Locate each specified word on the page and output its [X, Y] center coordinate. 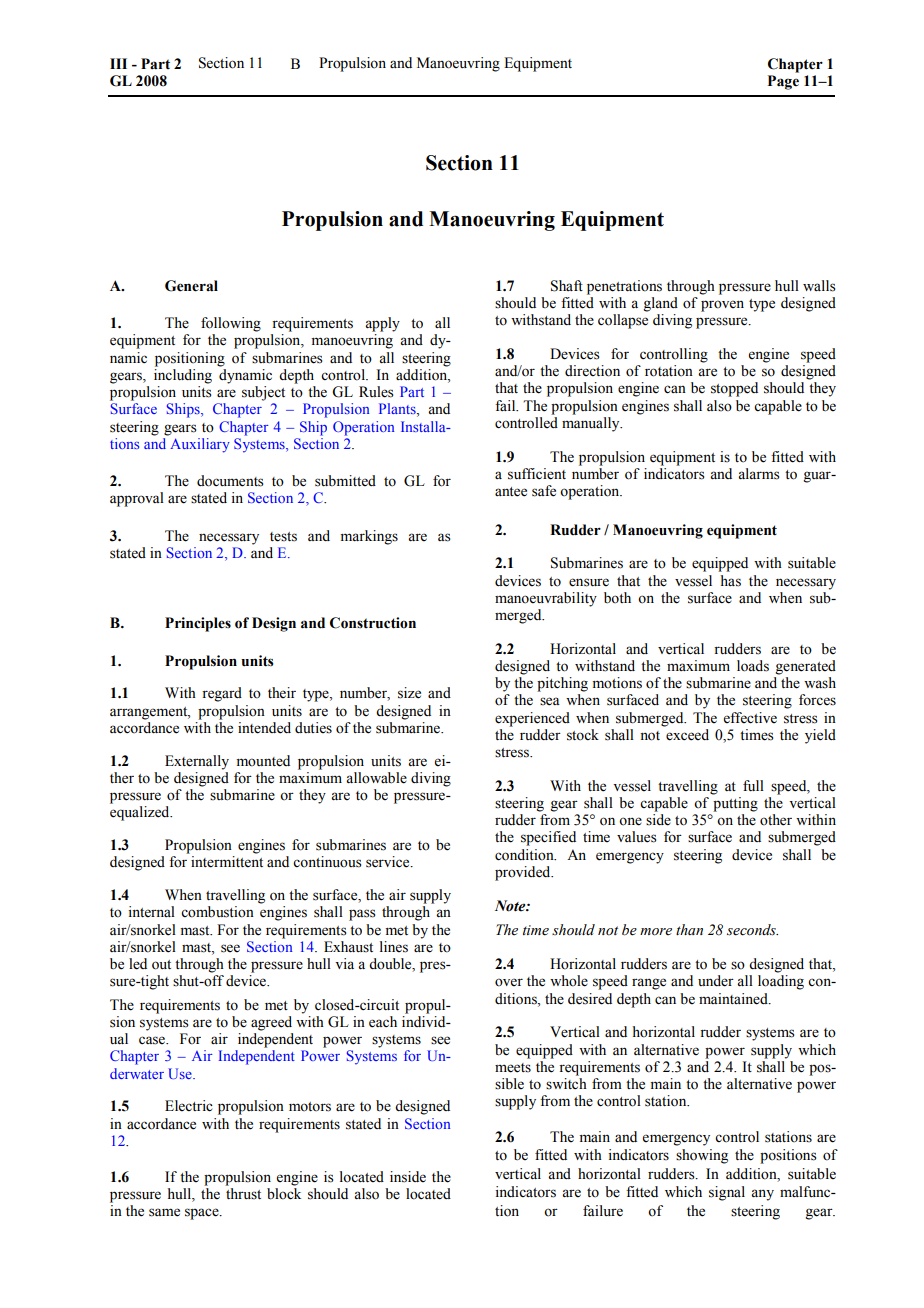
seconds [752, 930]
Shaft [567, 286]
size [409, 693]
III [118, 63]
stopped [734, 389]
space [203, 1214]
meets [513, 1068]
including [183, 376]
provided [524, 873]
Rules [376, 392]
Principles [198, 624]
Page [783, 82]
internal [151, 912]
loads [753, 666]
